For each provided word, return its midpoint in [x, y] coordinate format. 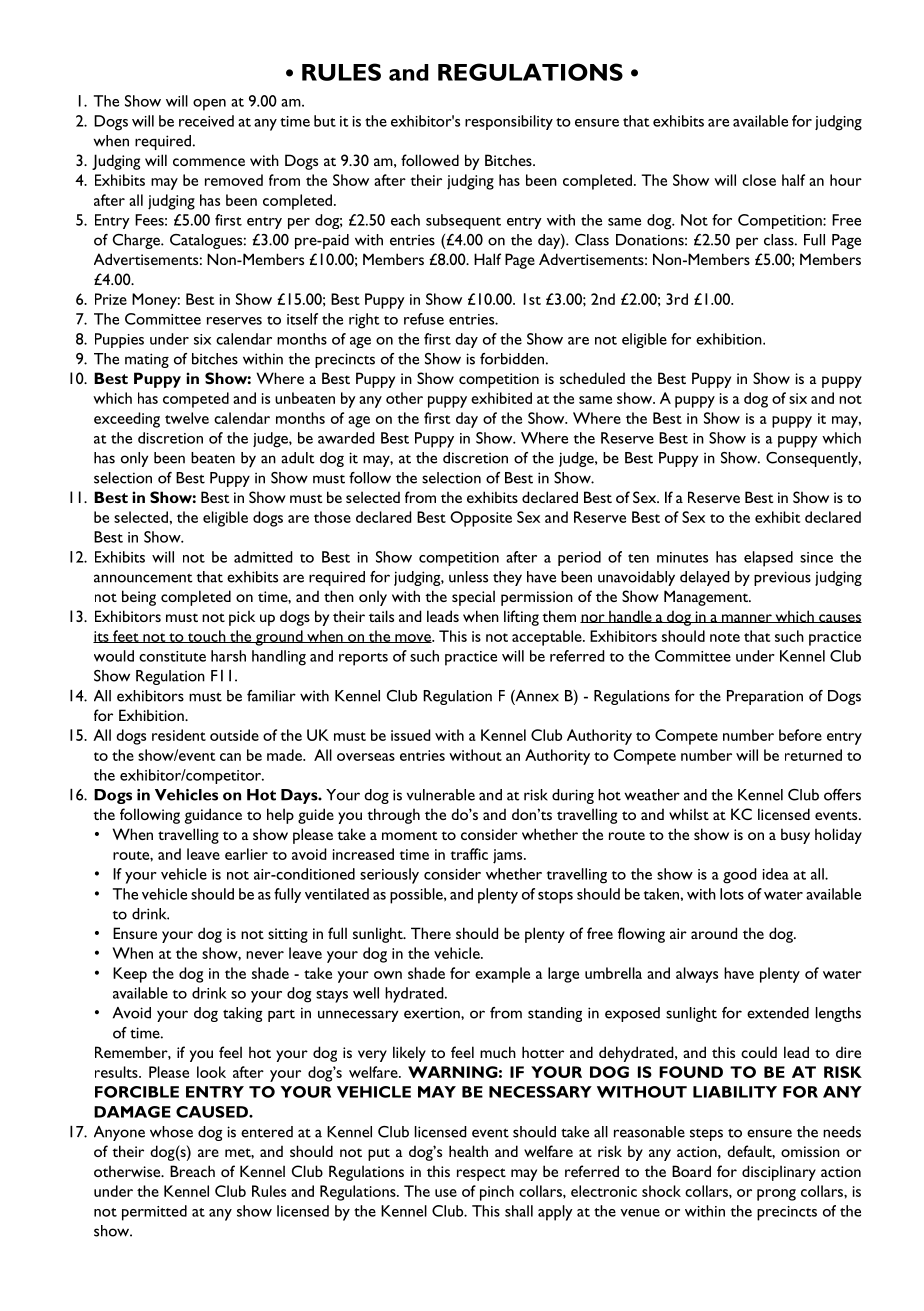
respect [481, 1174]
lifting [521, 618]
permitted [154, 1213]
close [759, 180]
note [725, 637]
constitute [172, 656]
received [206, 121]
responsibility [509, 122]
